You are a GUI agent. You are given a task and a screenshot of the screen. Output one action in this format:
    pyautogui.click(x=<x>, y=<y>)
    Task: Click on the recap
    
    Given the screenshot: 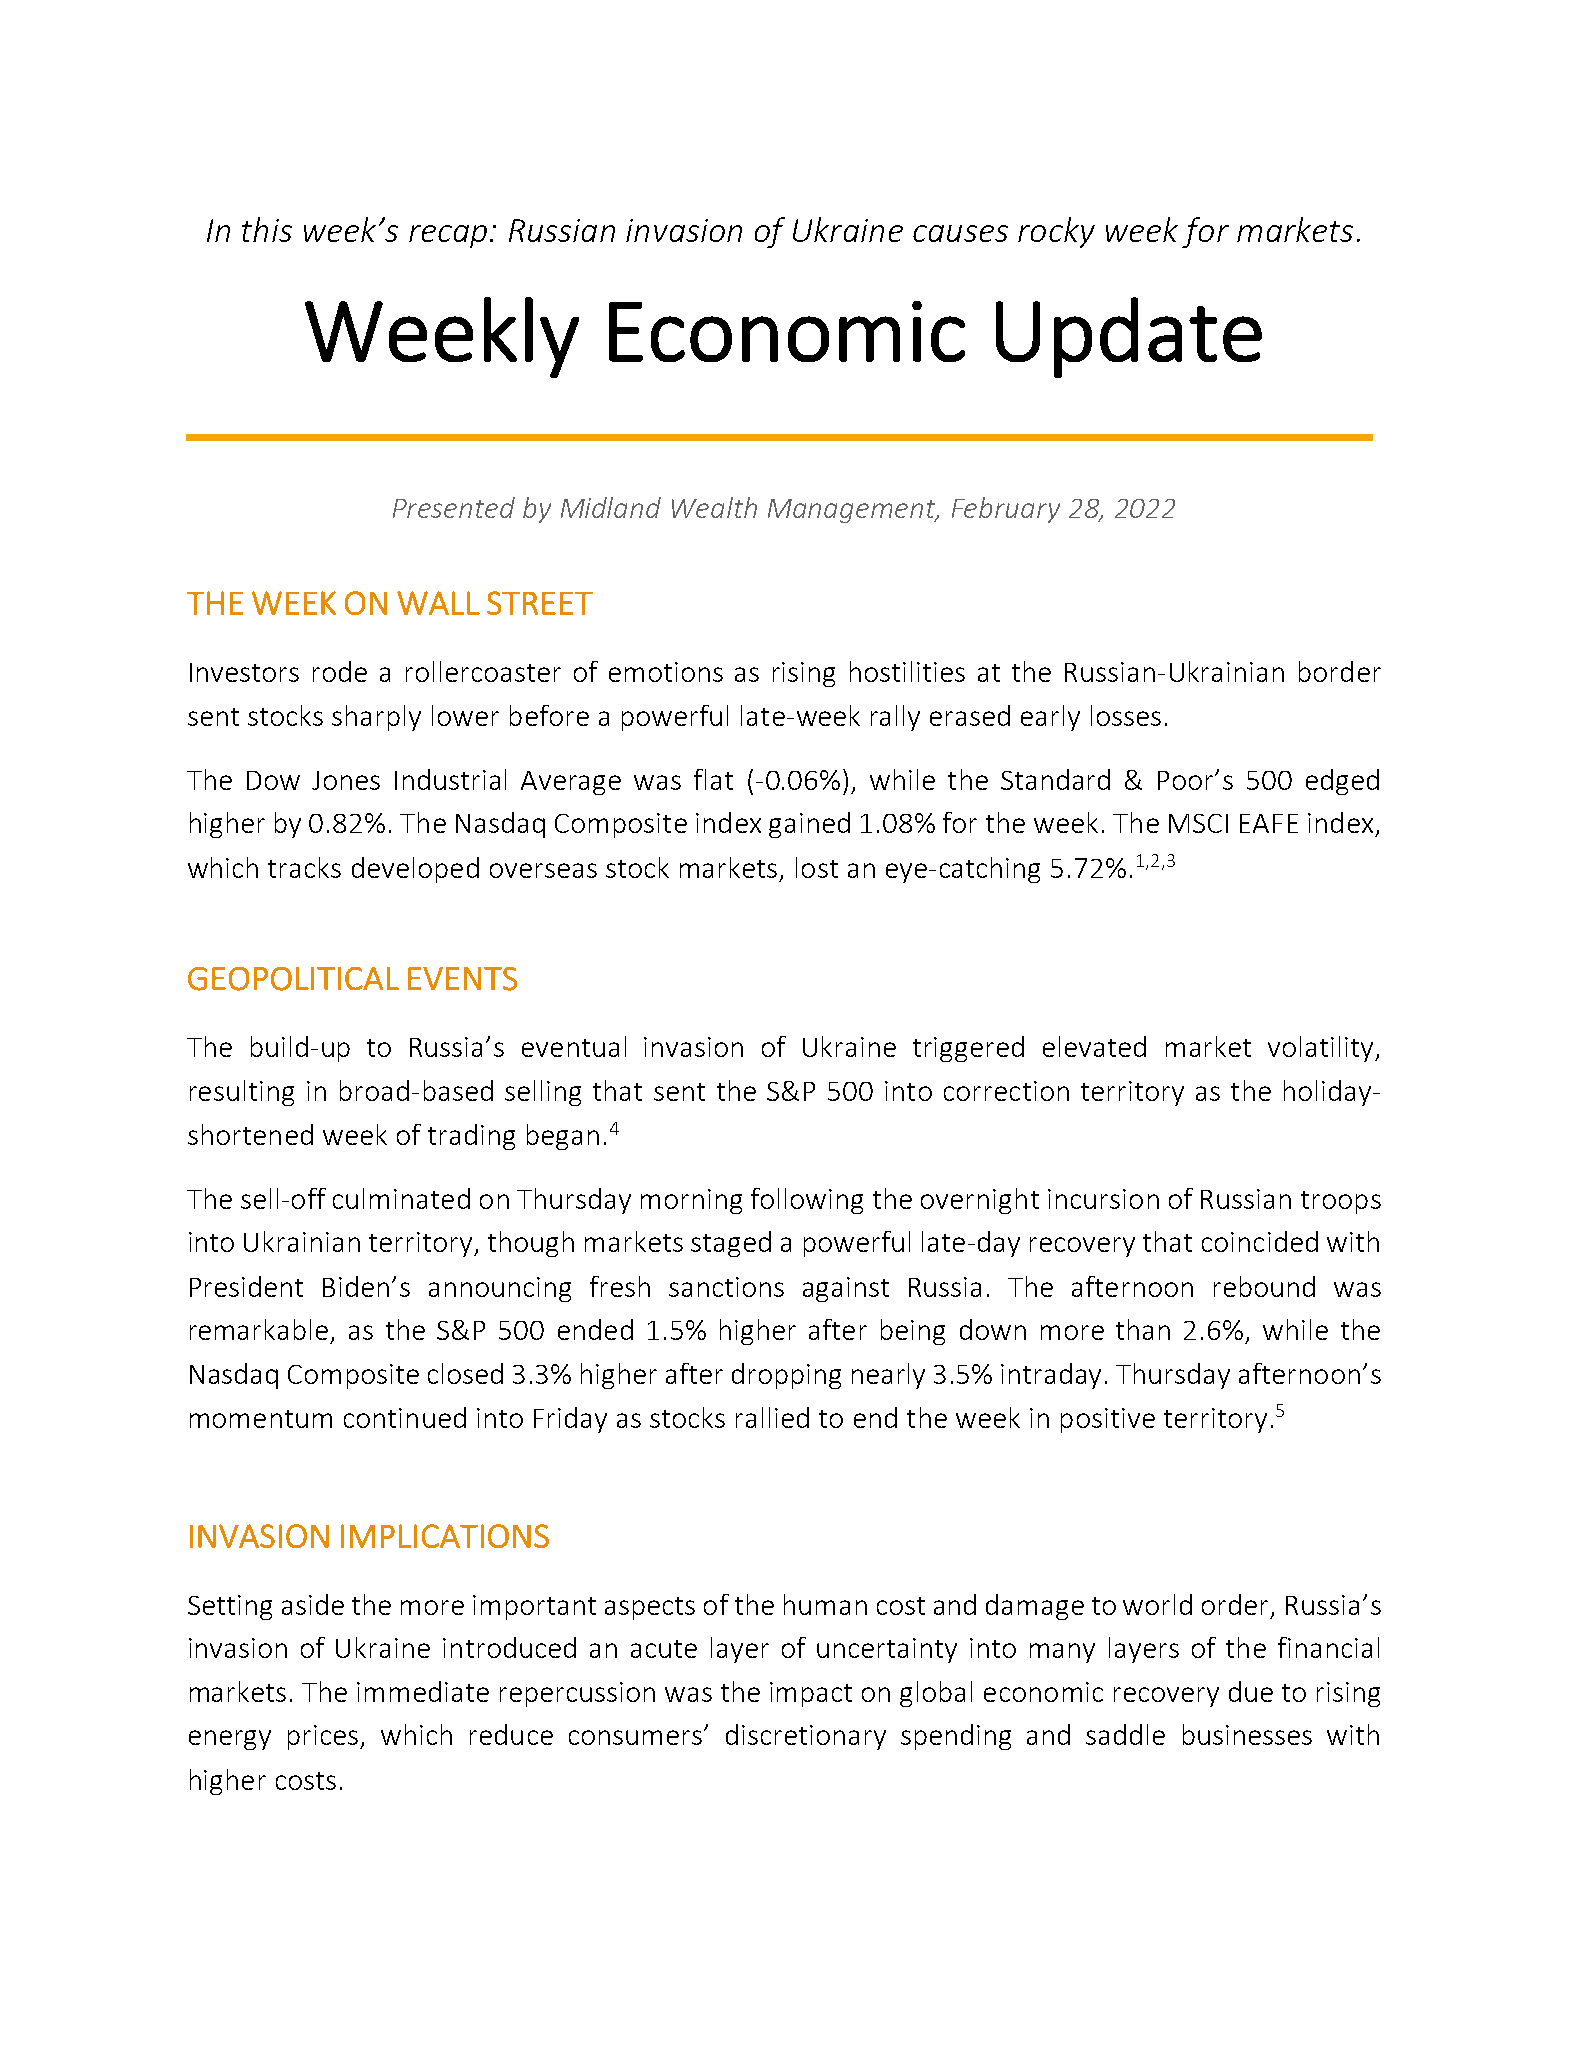 What is the action you would take?
    pyautogui.click(x=448, y=236)
